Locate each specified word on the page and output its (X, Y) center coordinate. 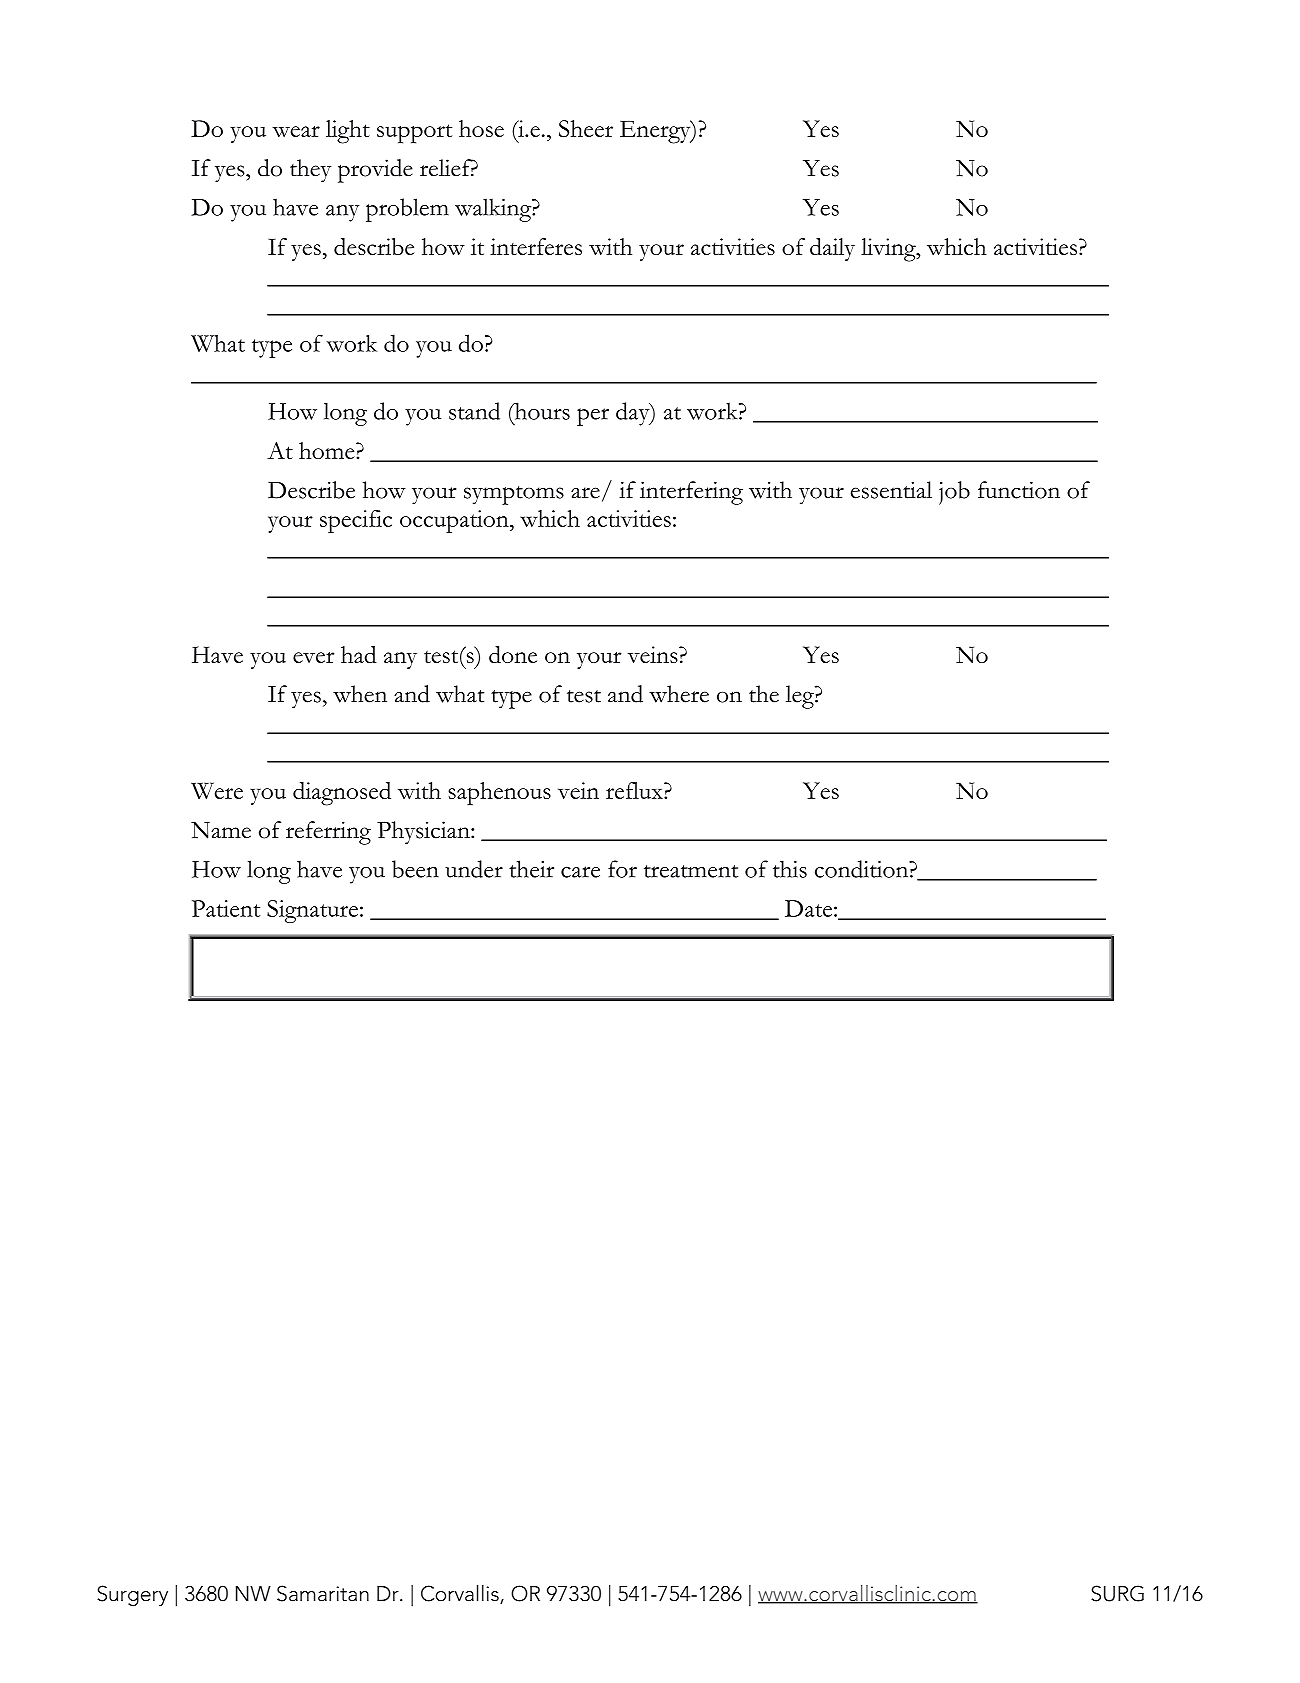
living (889, 250)
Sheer (586, 128)
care (580, 872)
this (790, 869)
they (310, 171)
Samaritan (323, 1593)
